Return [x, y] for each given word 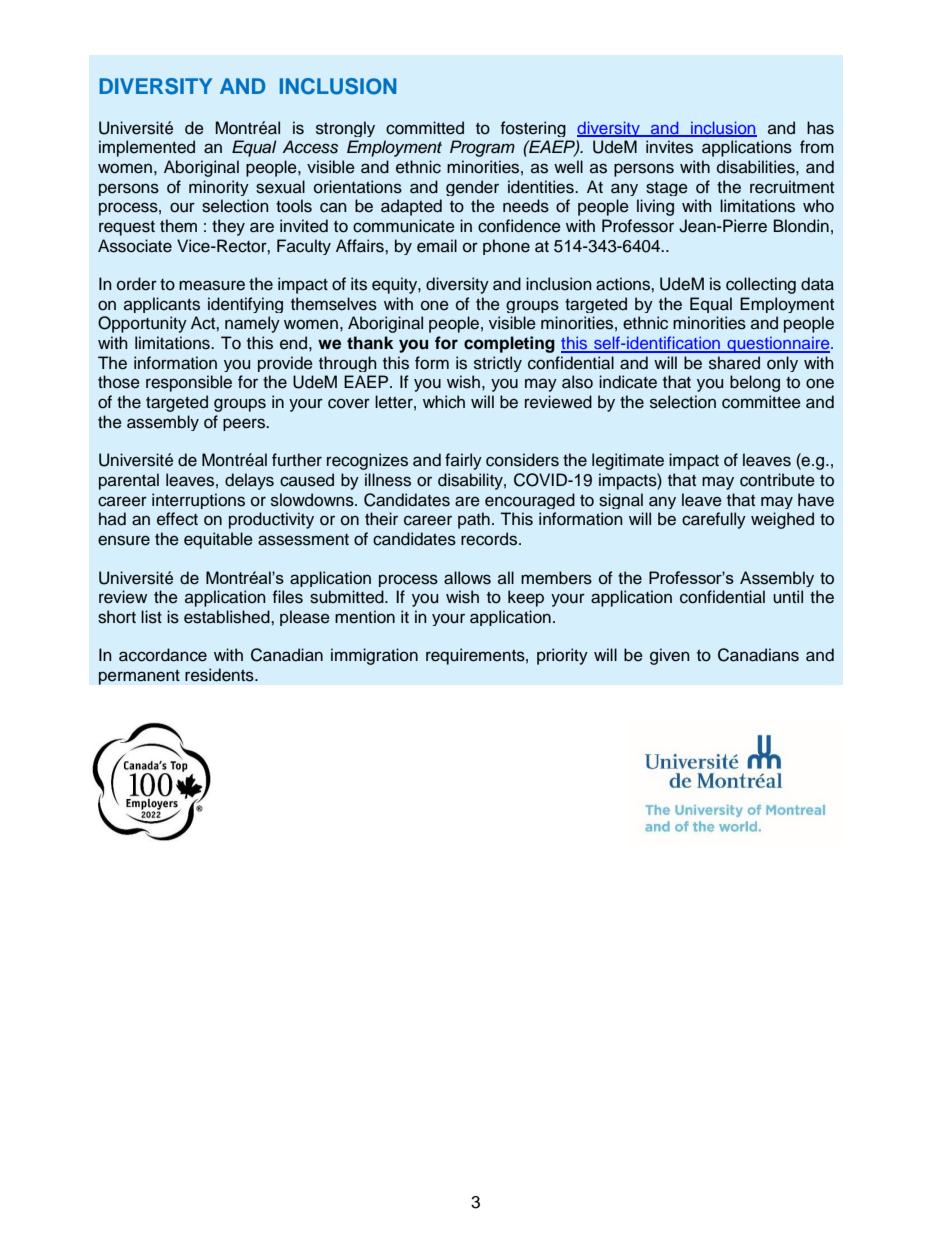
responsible [189, 383]
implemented [147, 148]
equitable [218, 540]
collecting [761, 285]
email [437, 246]
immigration [374, 656]
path [474, 520]
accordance [163, 655]
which [444, 402]
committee [761, 402]
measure [212, 285]
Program [482, 148]
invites [669, 147]
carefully [714, 520]
